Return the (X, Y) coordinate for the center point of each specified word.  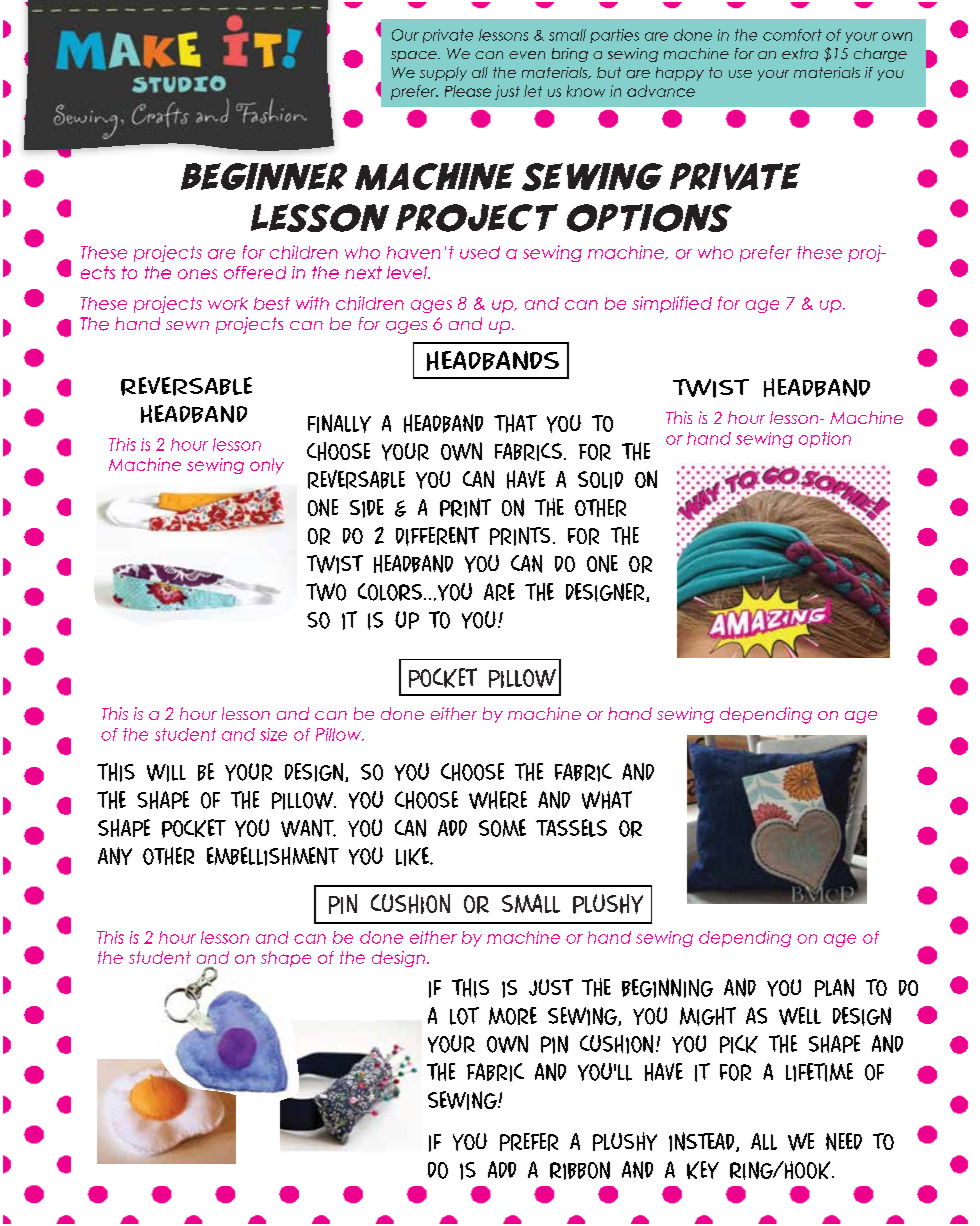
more (513, 1016)
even (527, 55)
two (326, 592)
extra (800, 53)
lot (464, 1016)
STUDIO (179, 84)
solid (600, 480)
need (844, 1142)
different (437, 536)
